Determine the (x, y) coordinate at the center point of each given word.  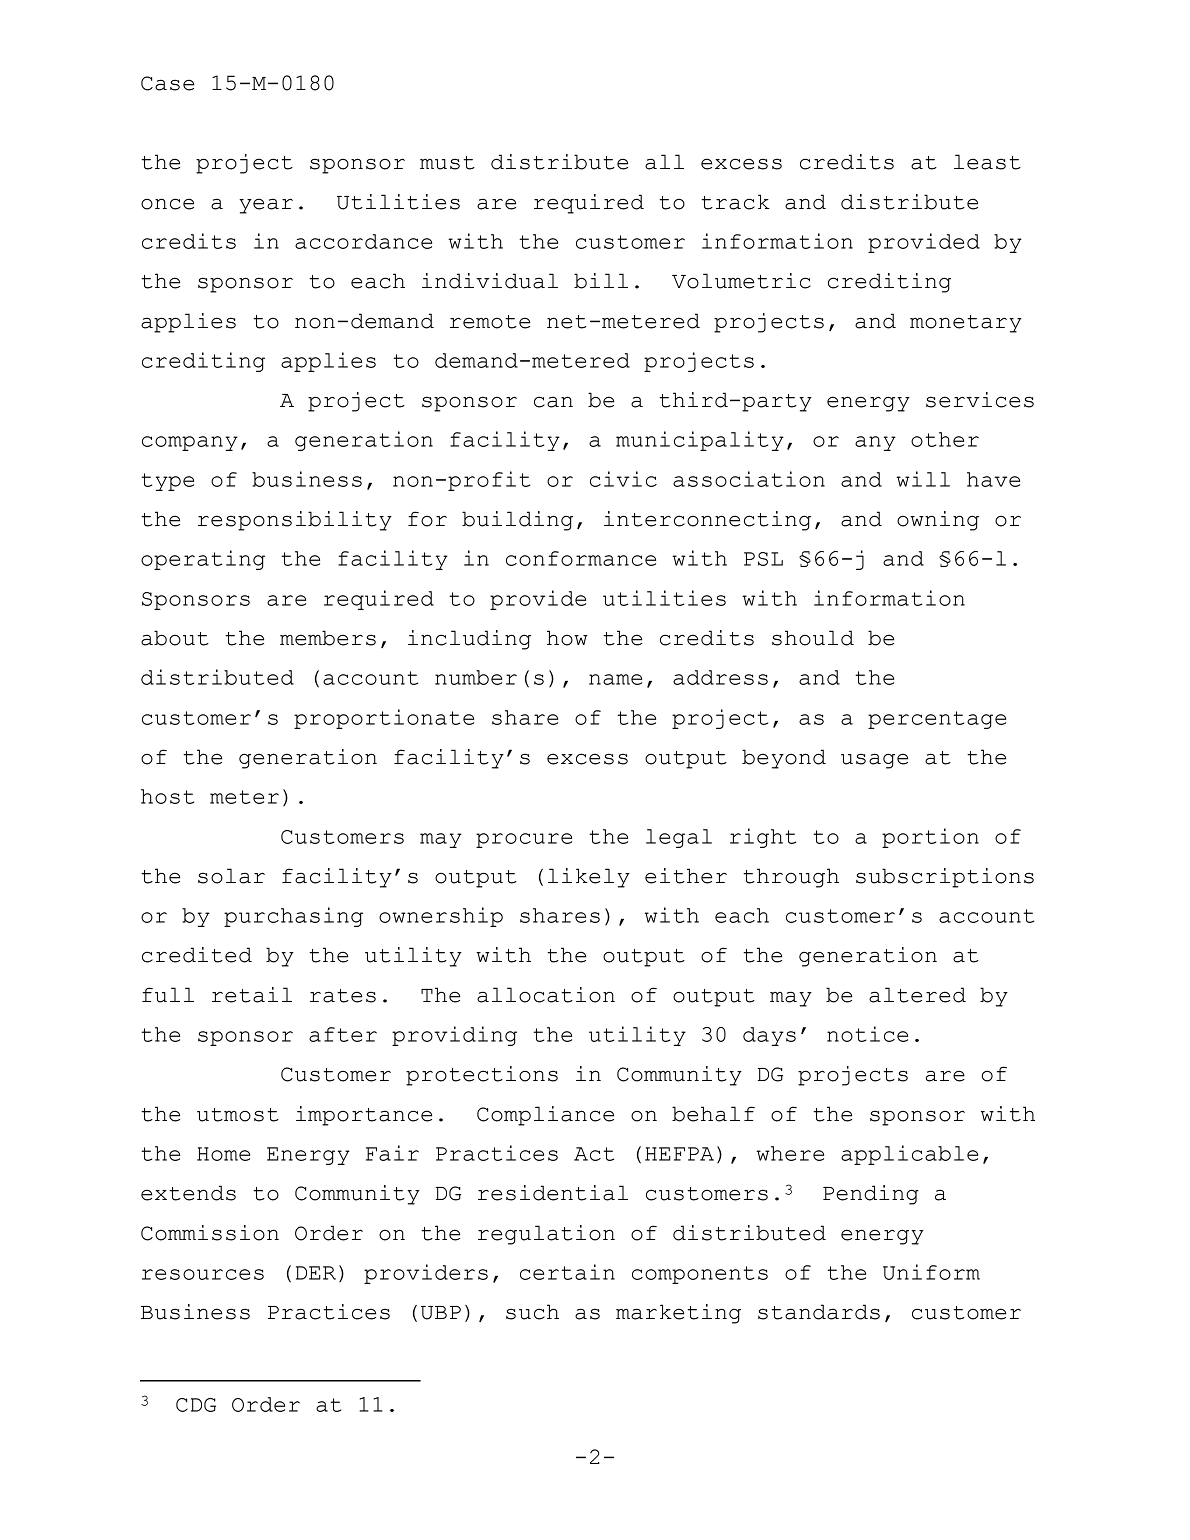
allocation (546, 995)
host (167, 796)
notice (867, 1034)
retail (252, 995)
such (532, 1312)
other (945, 439)
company (190, 443)
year (266, 206)
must (447, 163)
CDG (196, 1405)
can (553, 402)
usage (874, 761)
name (615, 679)
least (987, 162)
